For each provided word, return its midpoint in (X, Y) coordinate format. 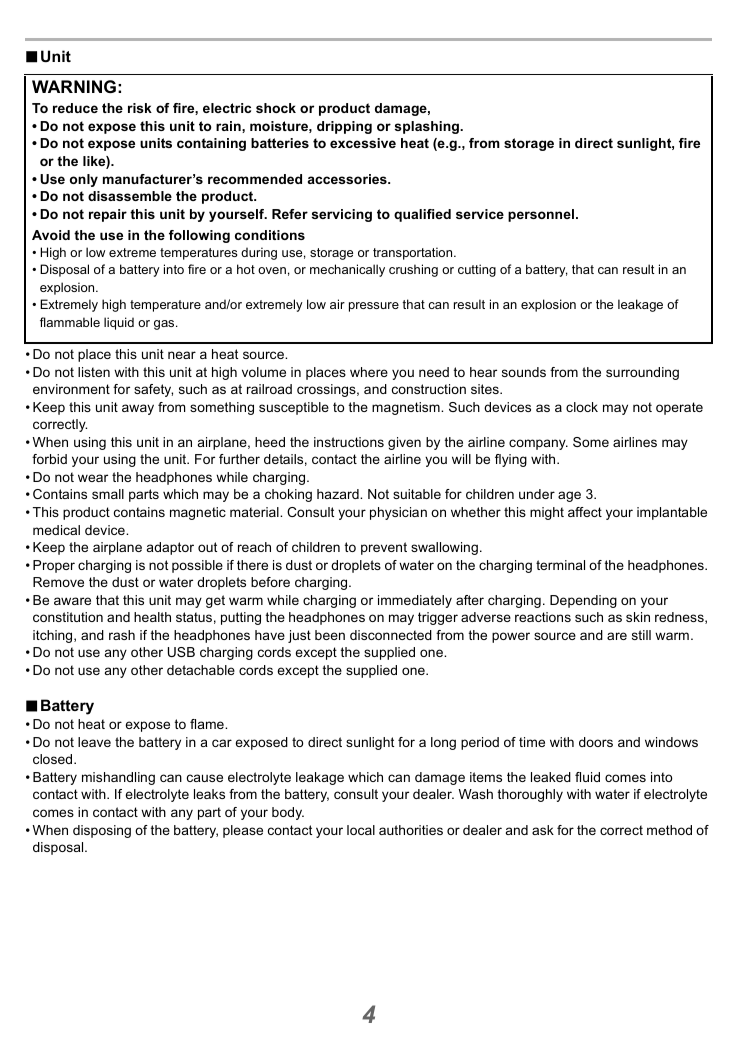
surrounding (642, 373)
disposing (102, 831)
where (369, 372)
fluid (587, 777)
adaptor (170, 548)
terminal (560, 565)
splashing (428, 127)
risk (140, 108)
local (361, 830)
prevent (384, 548)
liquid (119, 323)
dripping (344, 127)
